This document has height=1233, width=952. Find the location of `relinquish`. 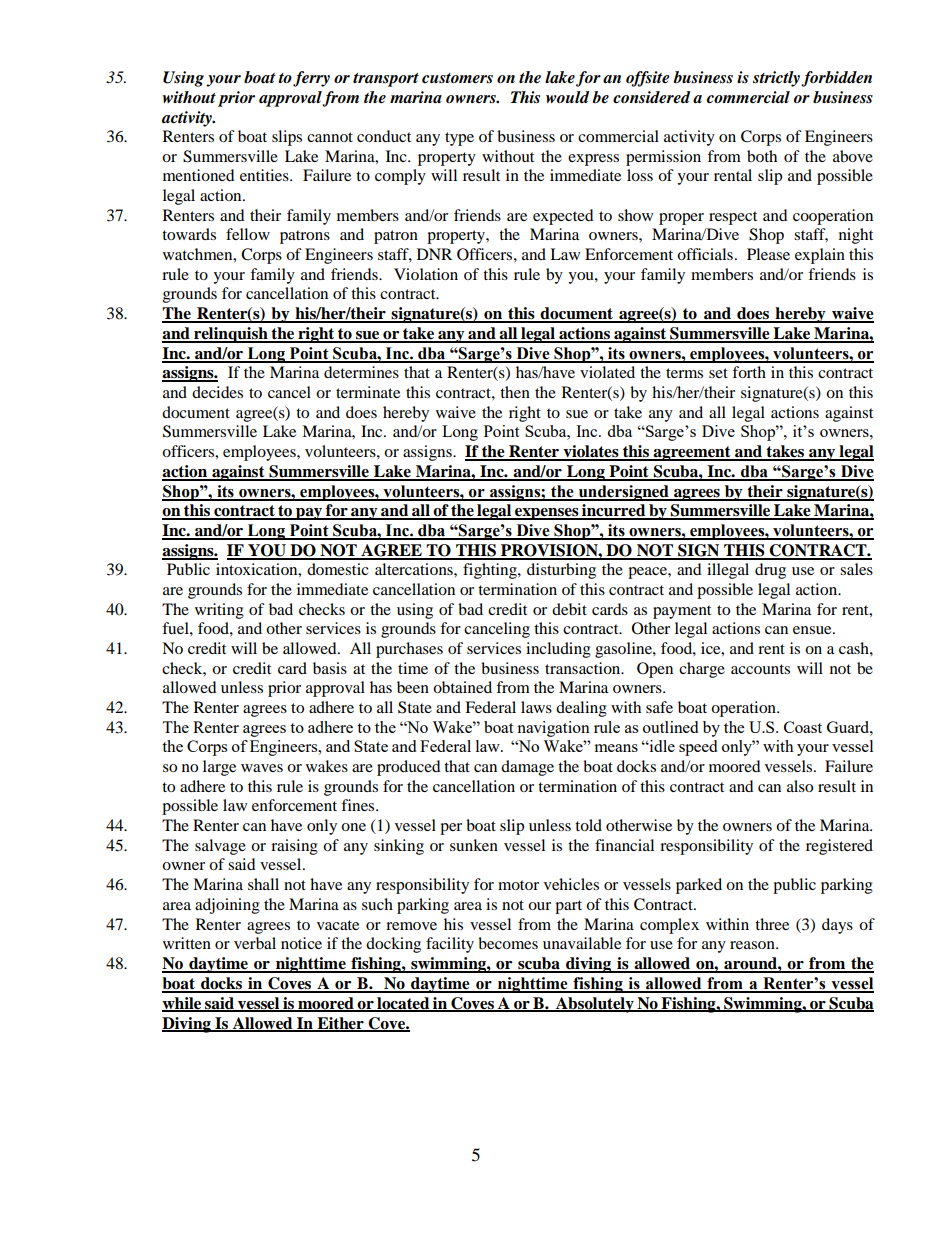

relinquish is located at coordinates (231, 335).
